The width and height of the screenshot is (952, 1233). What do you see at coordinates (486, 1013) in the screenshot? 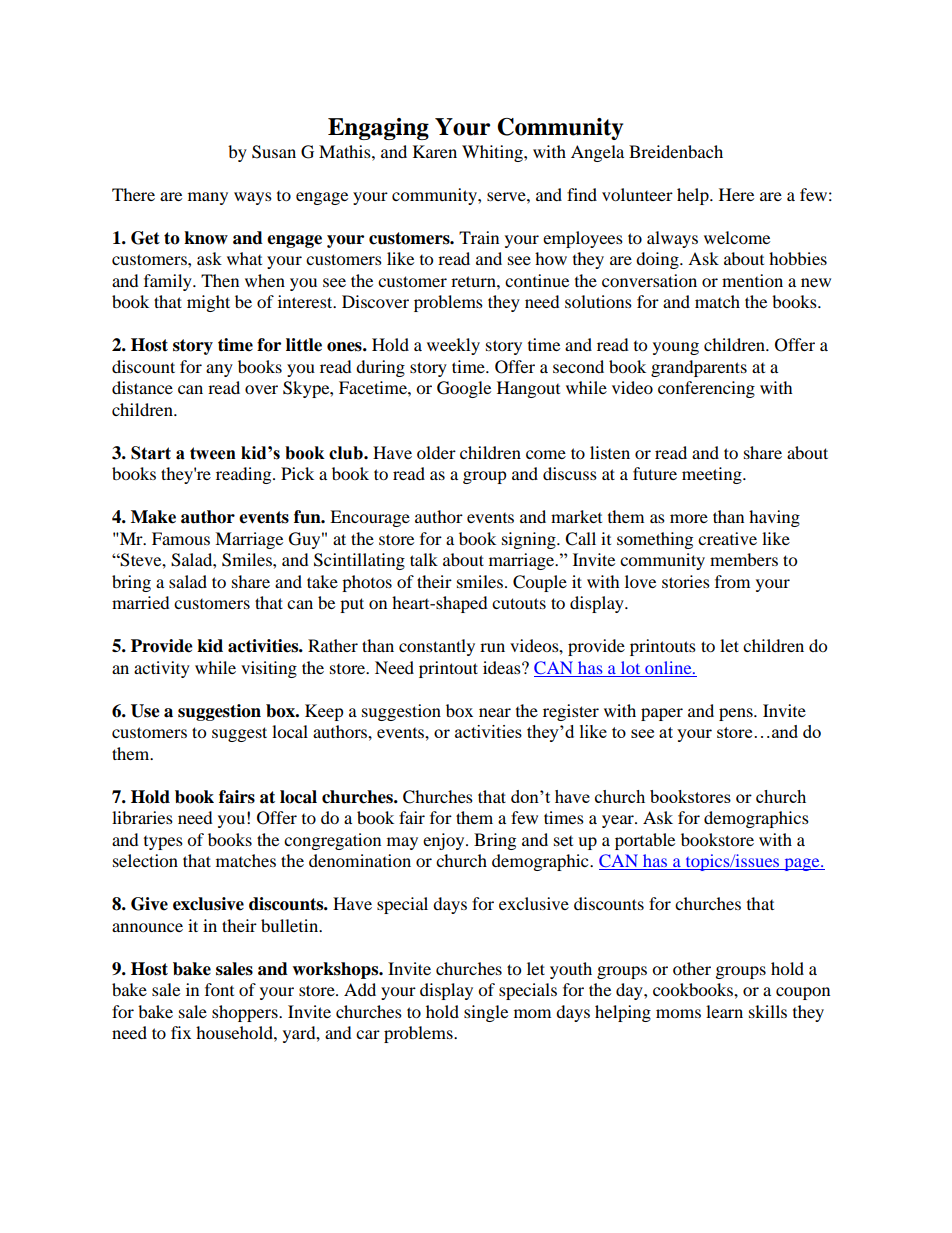
I see `single` at bounding box center [486, 1013].
